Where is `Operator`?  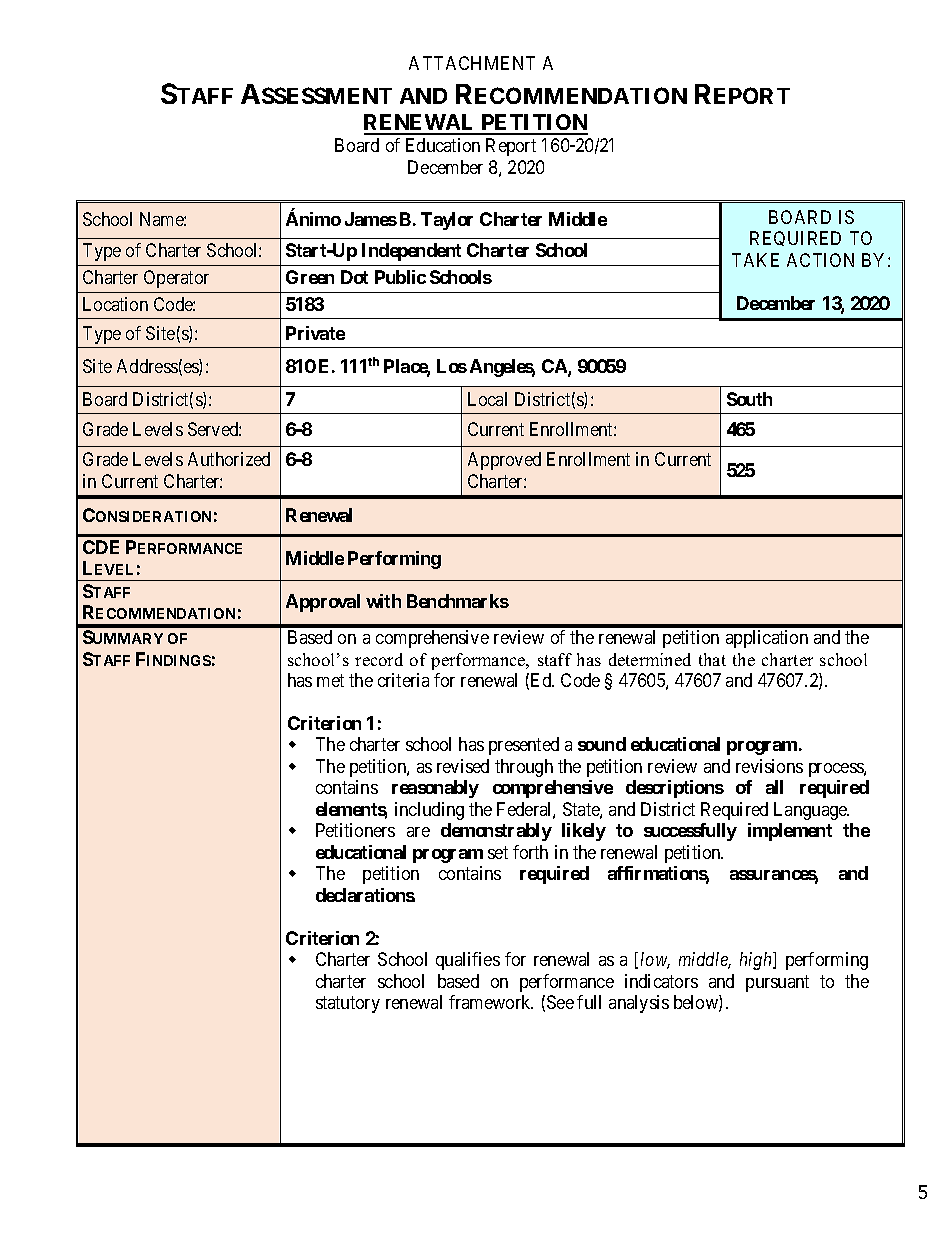
Operator is located at coordinates (176, 279).
